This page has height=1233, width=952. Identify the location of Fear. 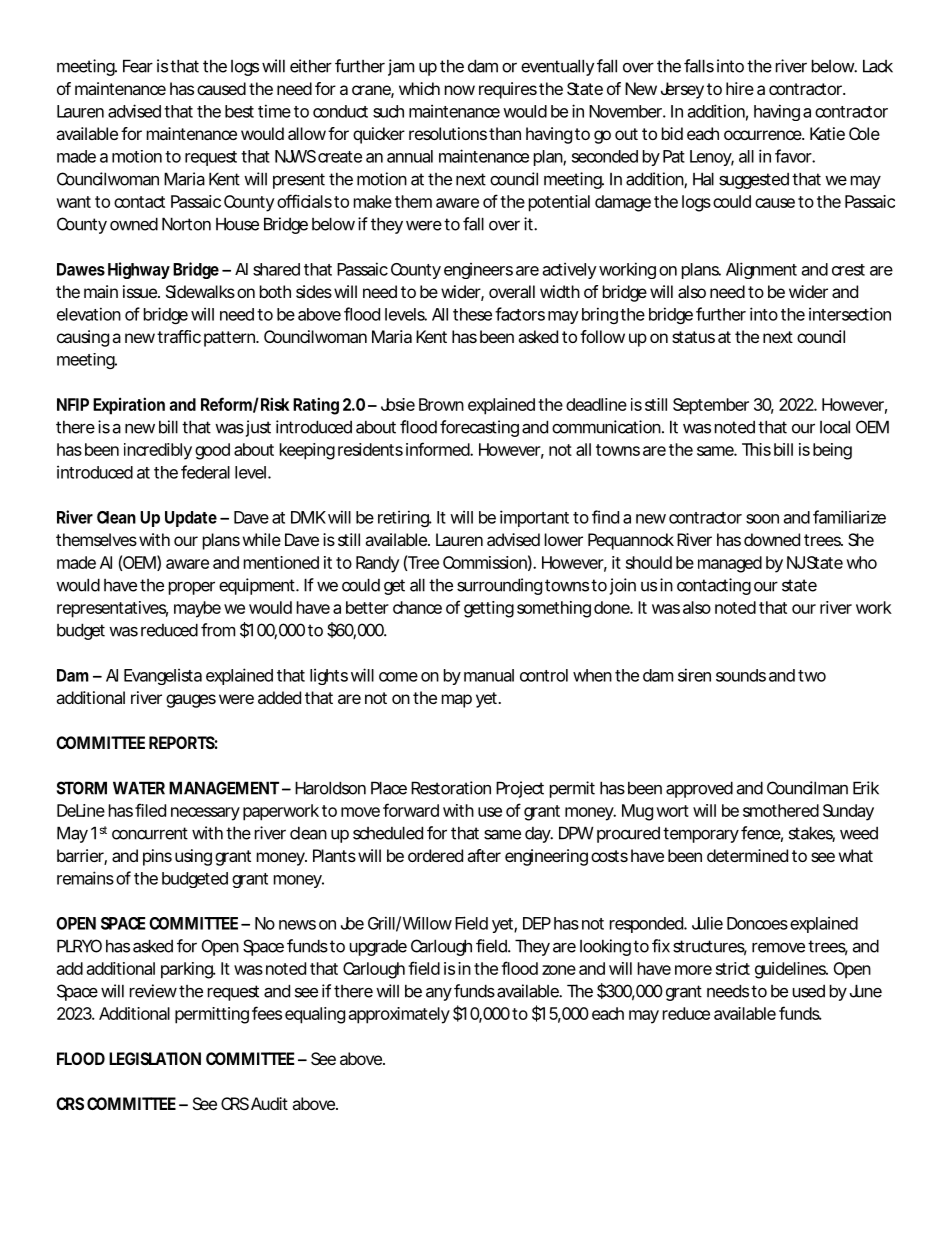
(138, 66).
